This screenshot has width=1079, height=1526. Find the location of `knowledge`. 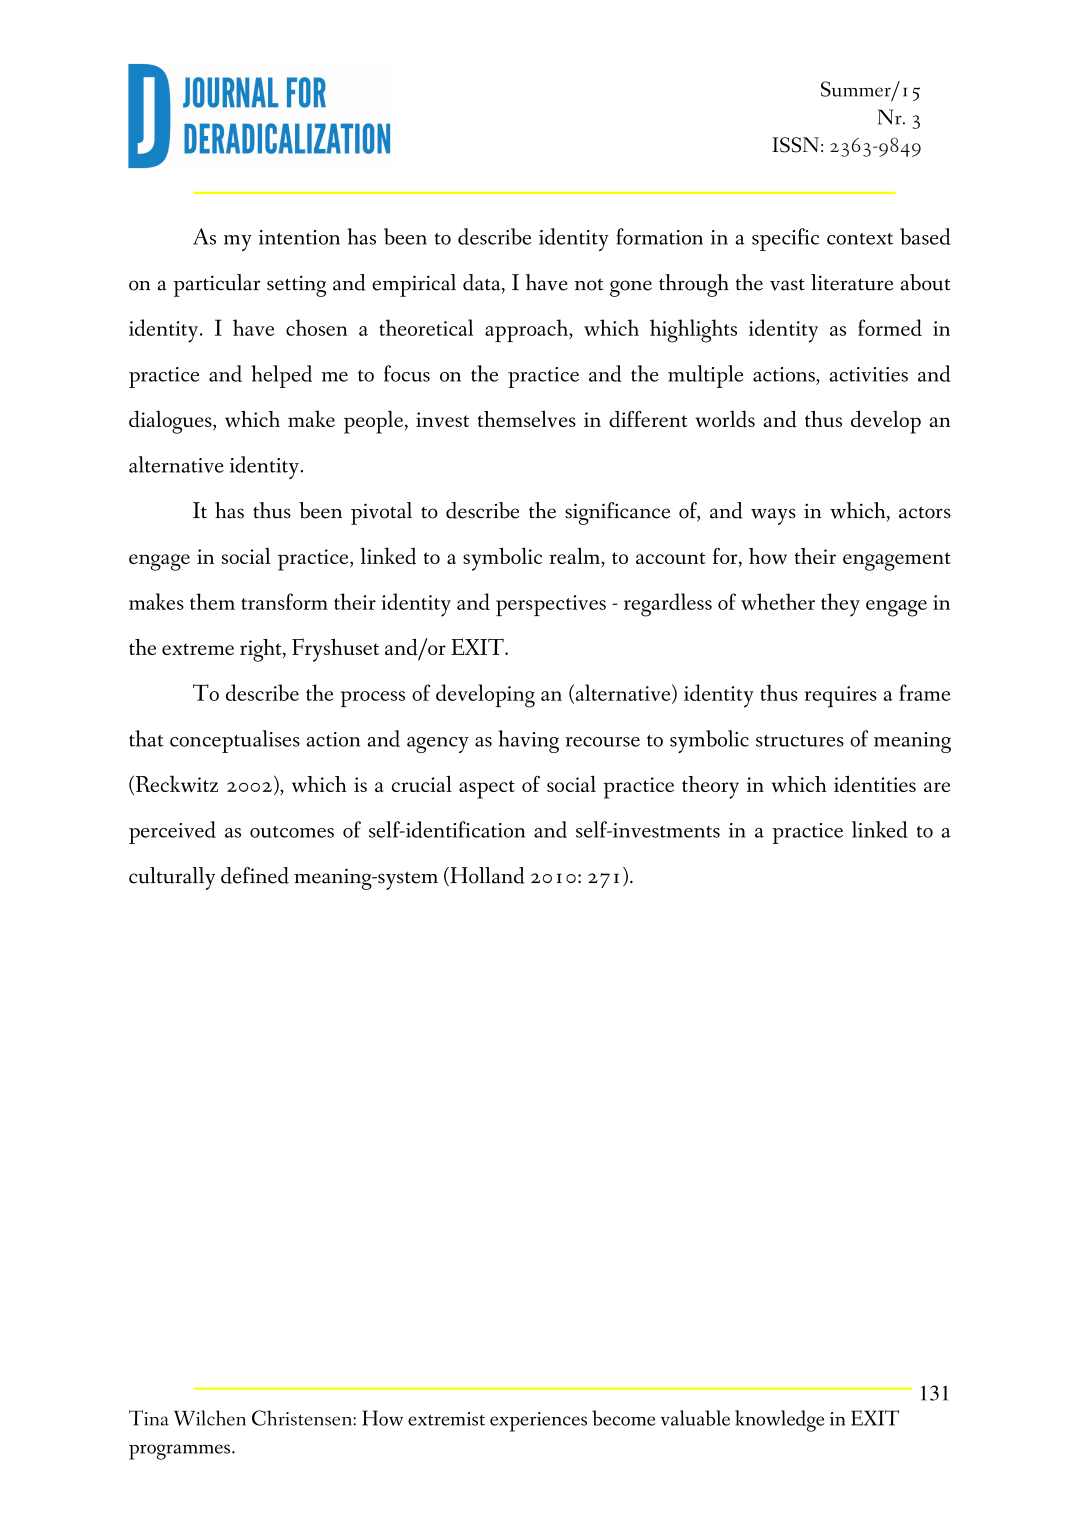

knowledge is located at coordinates (779, 1421).
